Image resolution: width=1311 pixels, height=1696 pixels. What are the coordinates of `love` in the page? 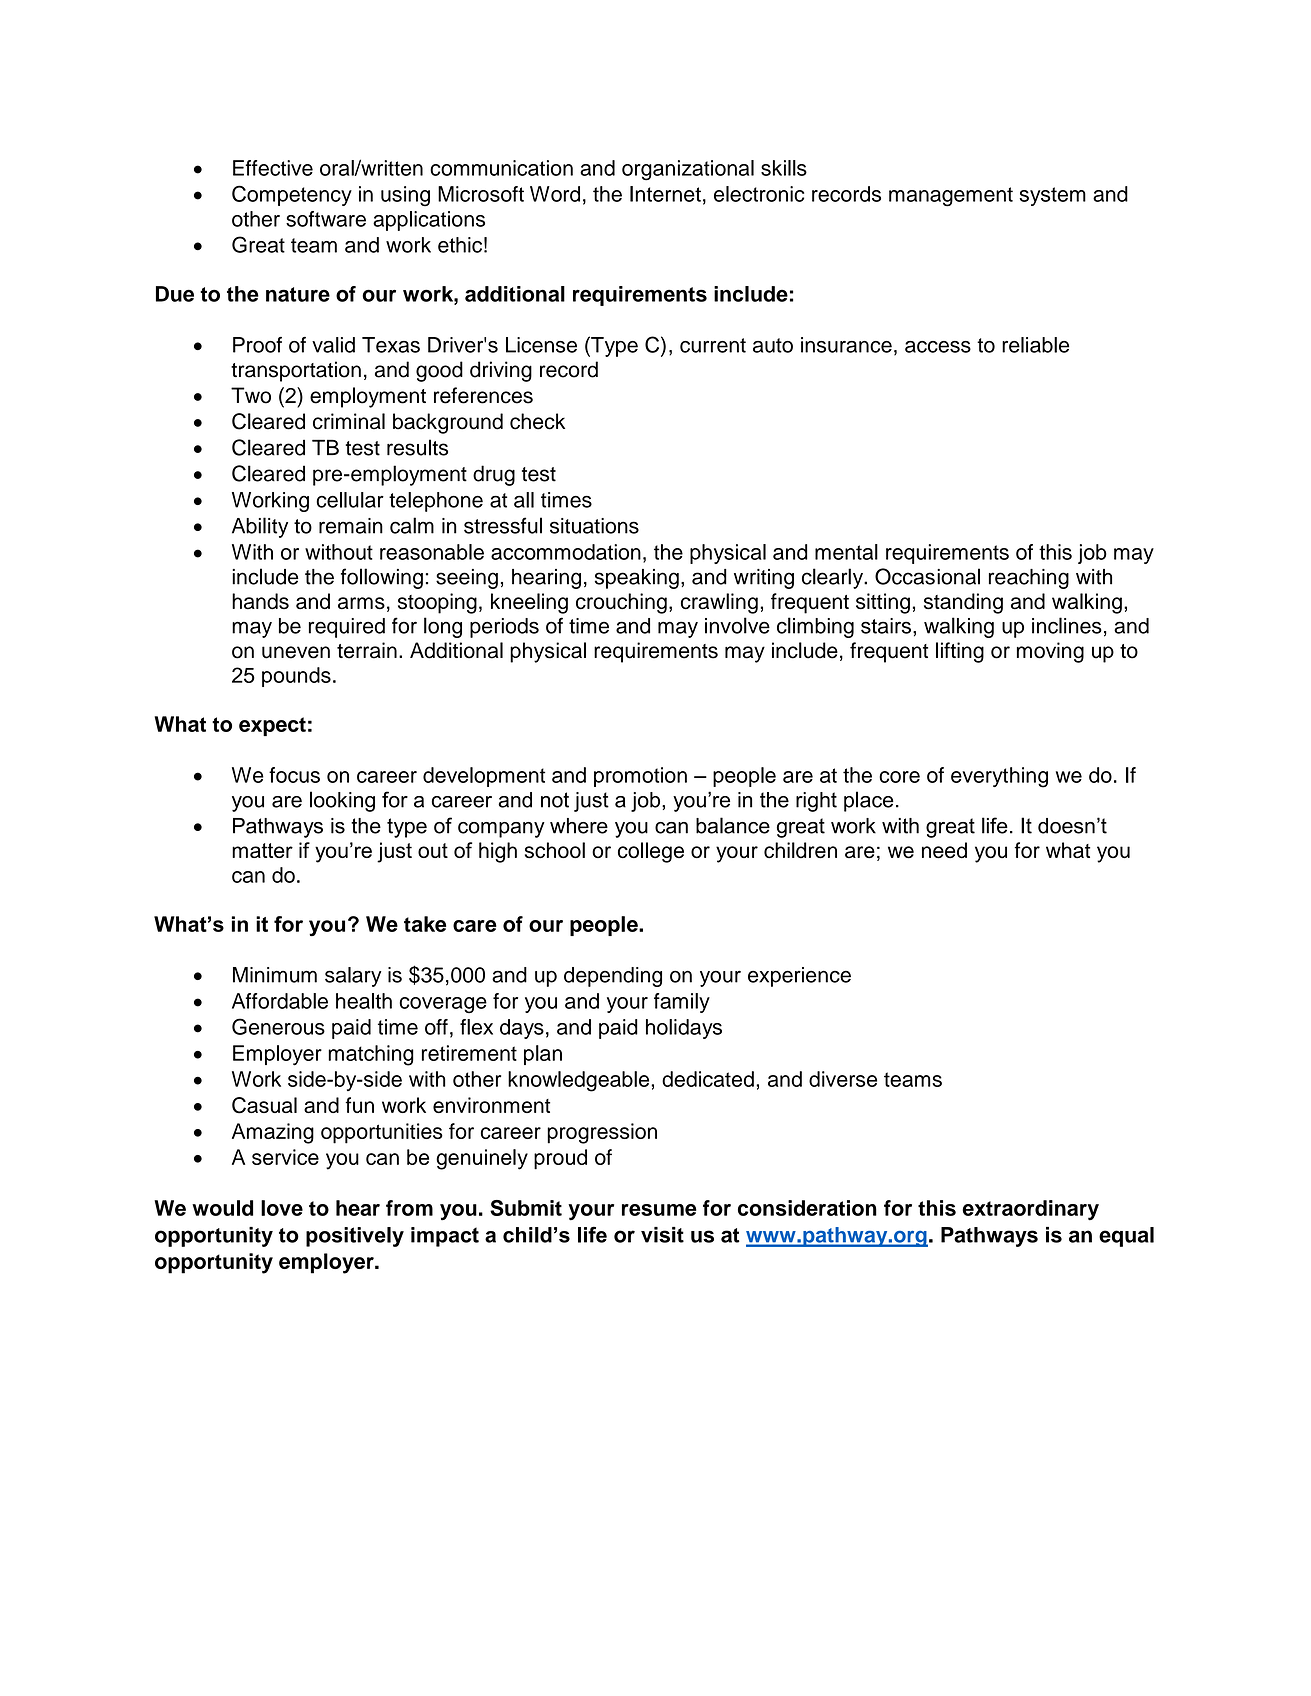 It's located at (282, 1208).
